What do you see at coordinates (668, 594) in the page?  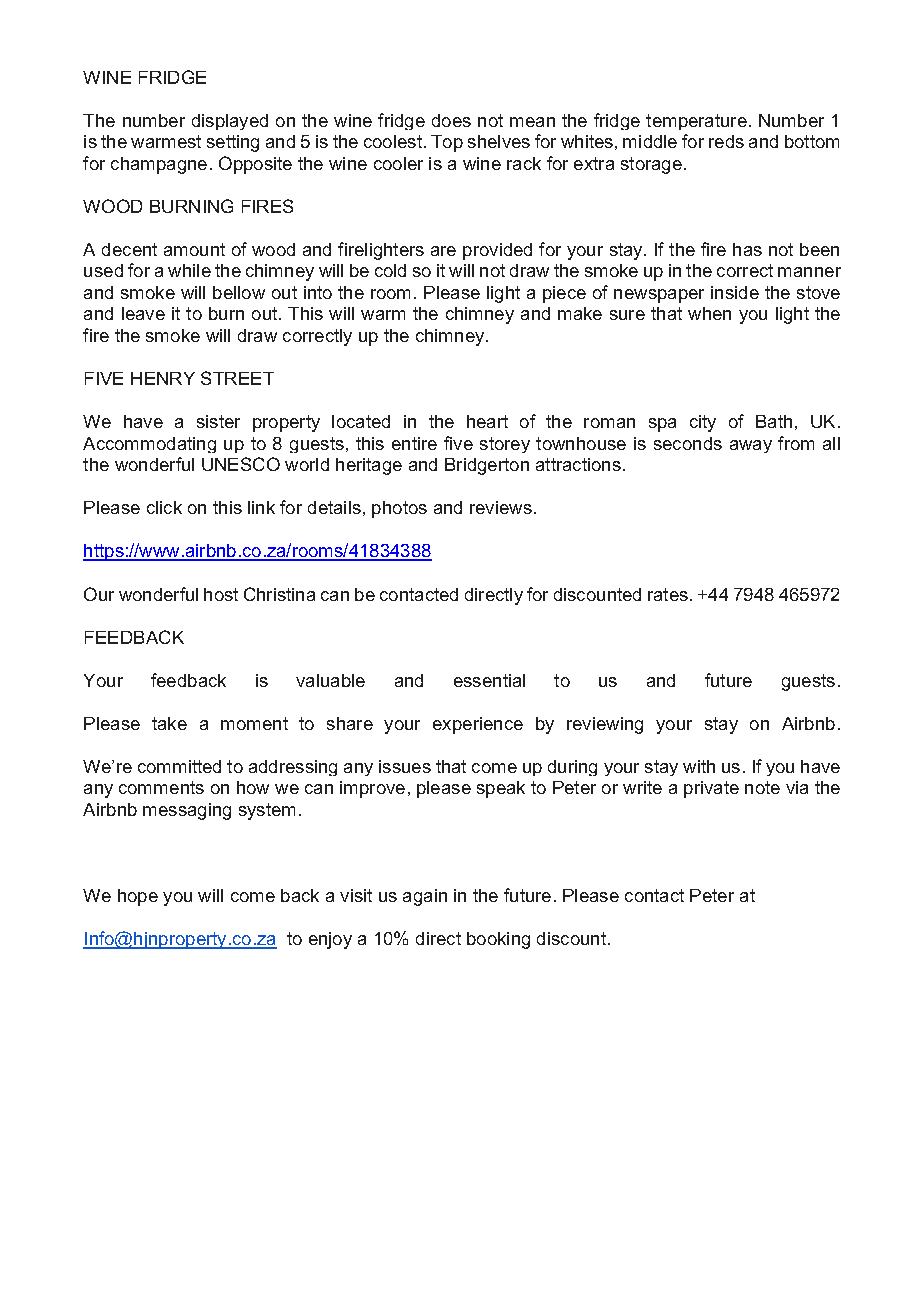 I see `rates` at bounding box center [668, 594].
